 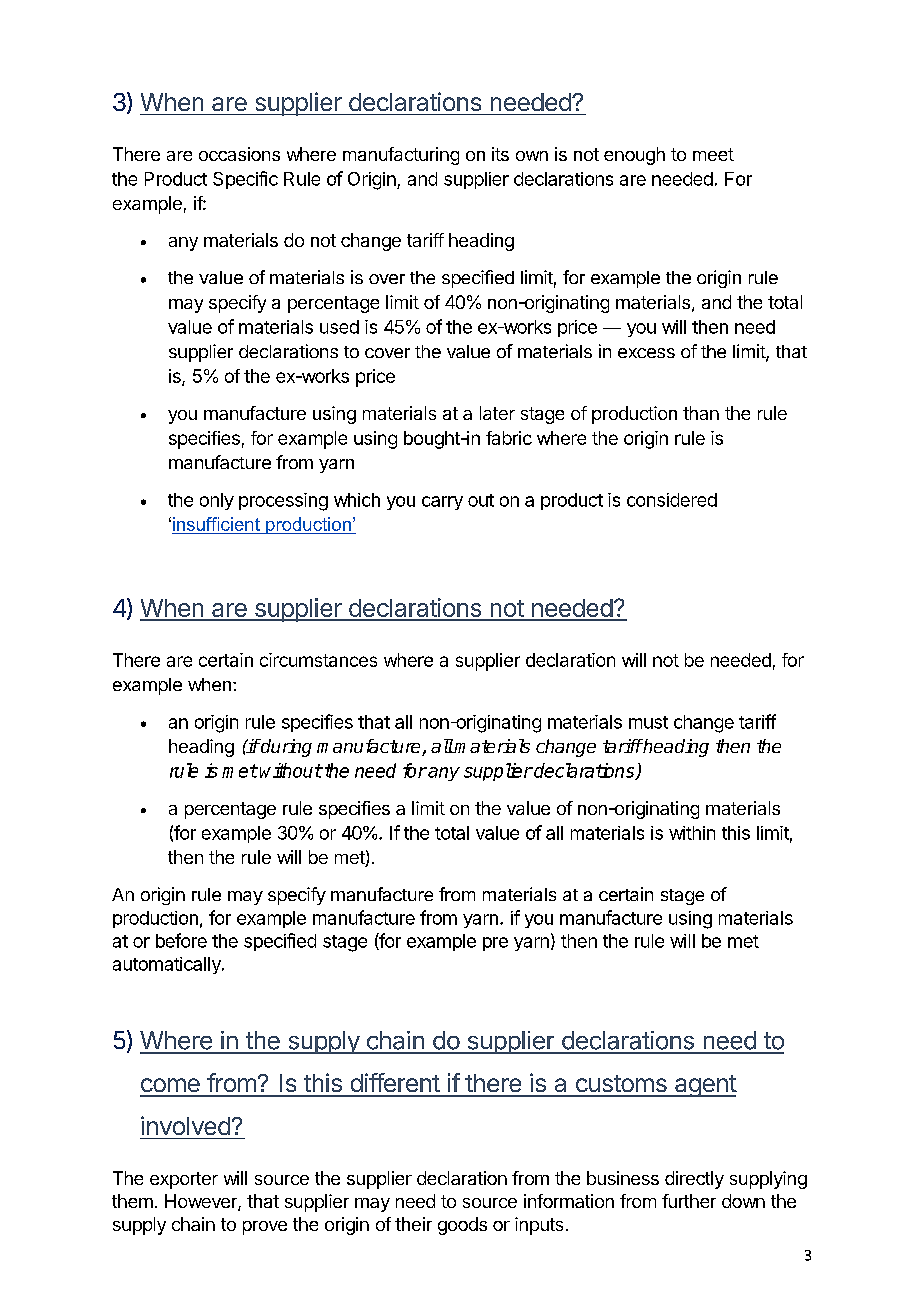 What do you see at coordinates (217, 501) in the page?
I see `only` at bounding box center [217, 501].
